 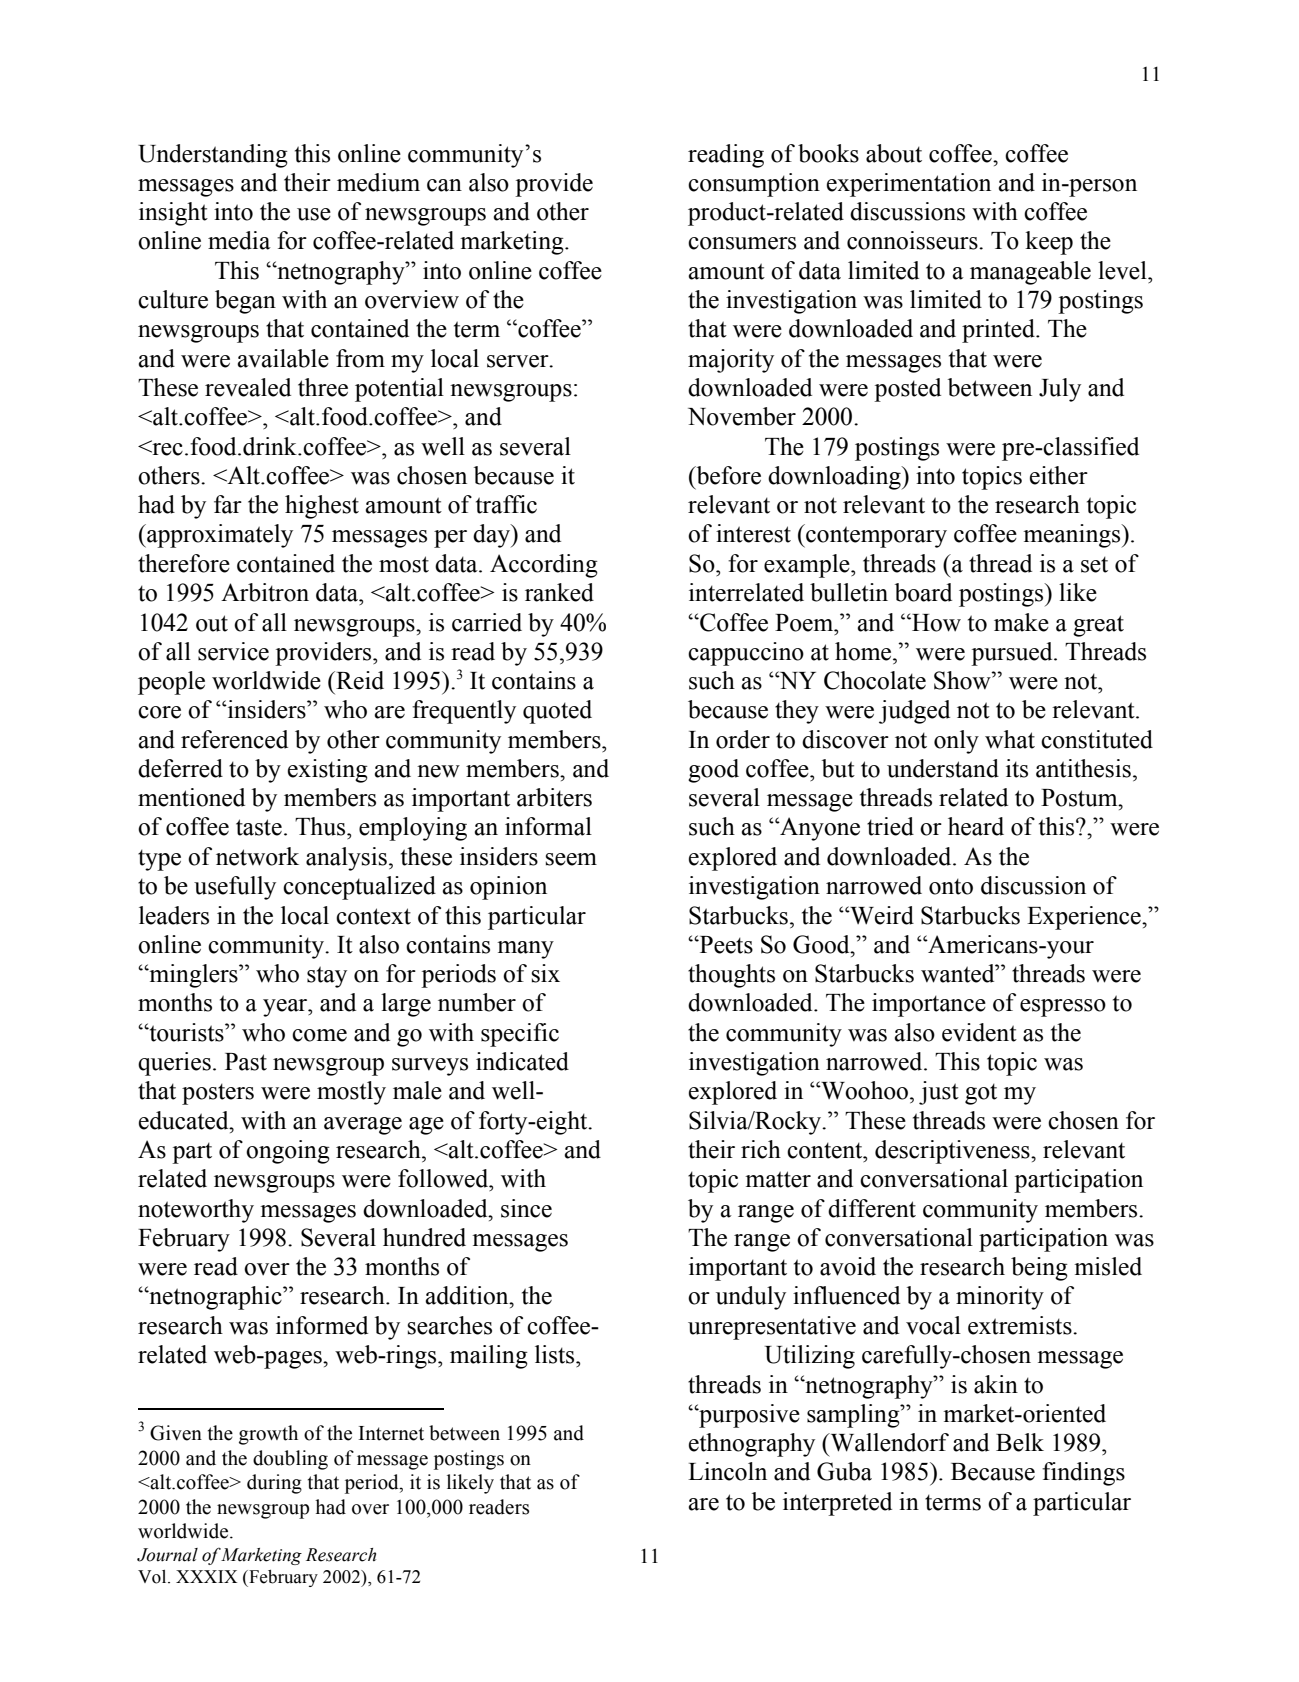 What do you see at coordinates (557, 712) in the image?
I see `quoted` at bounding box center [557, 712].
